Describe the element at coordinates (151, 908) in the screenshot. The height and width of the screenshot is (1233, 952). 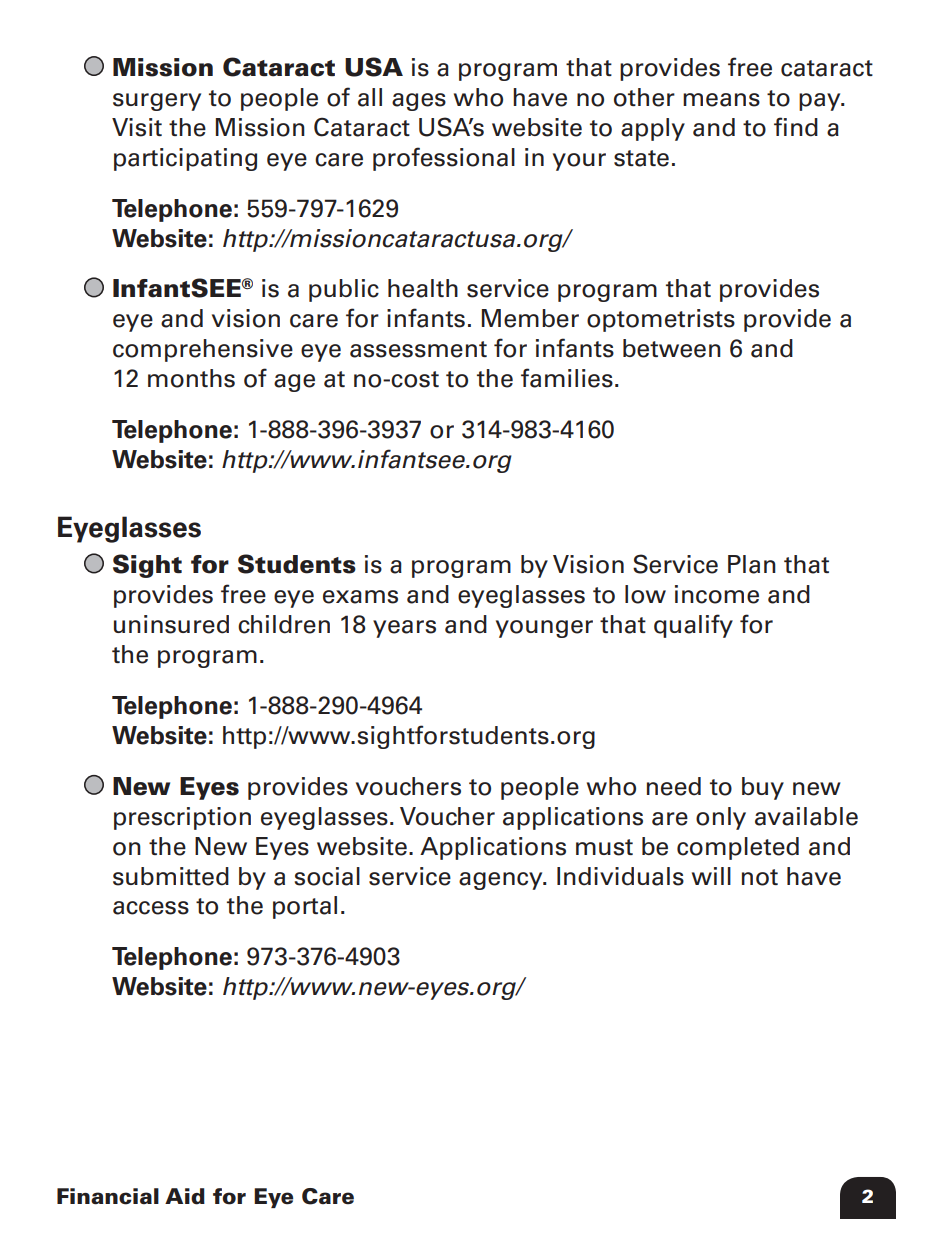
I see `access` at that location.
